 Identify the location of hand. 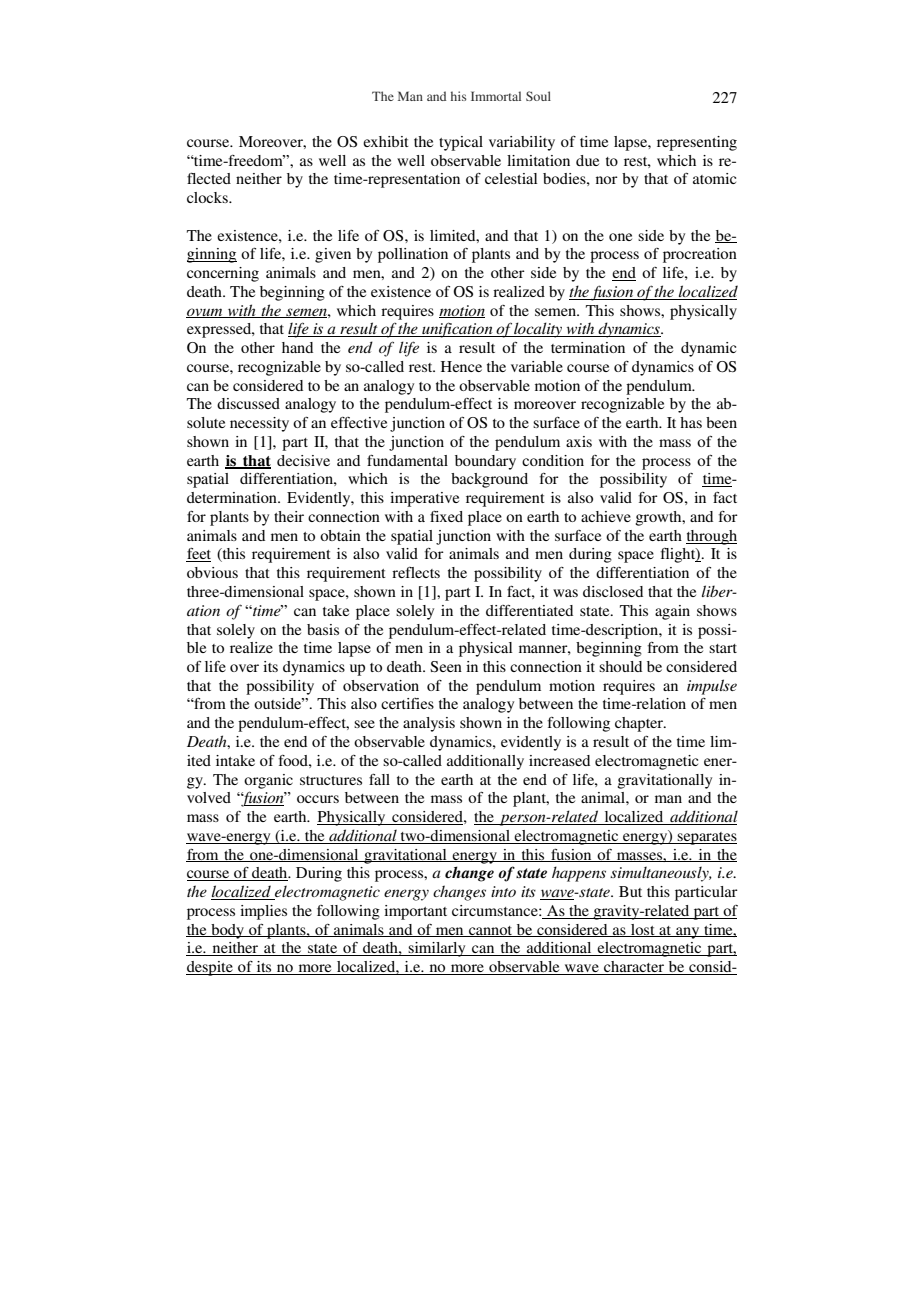
(297, 347).
